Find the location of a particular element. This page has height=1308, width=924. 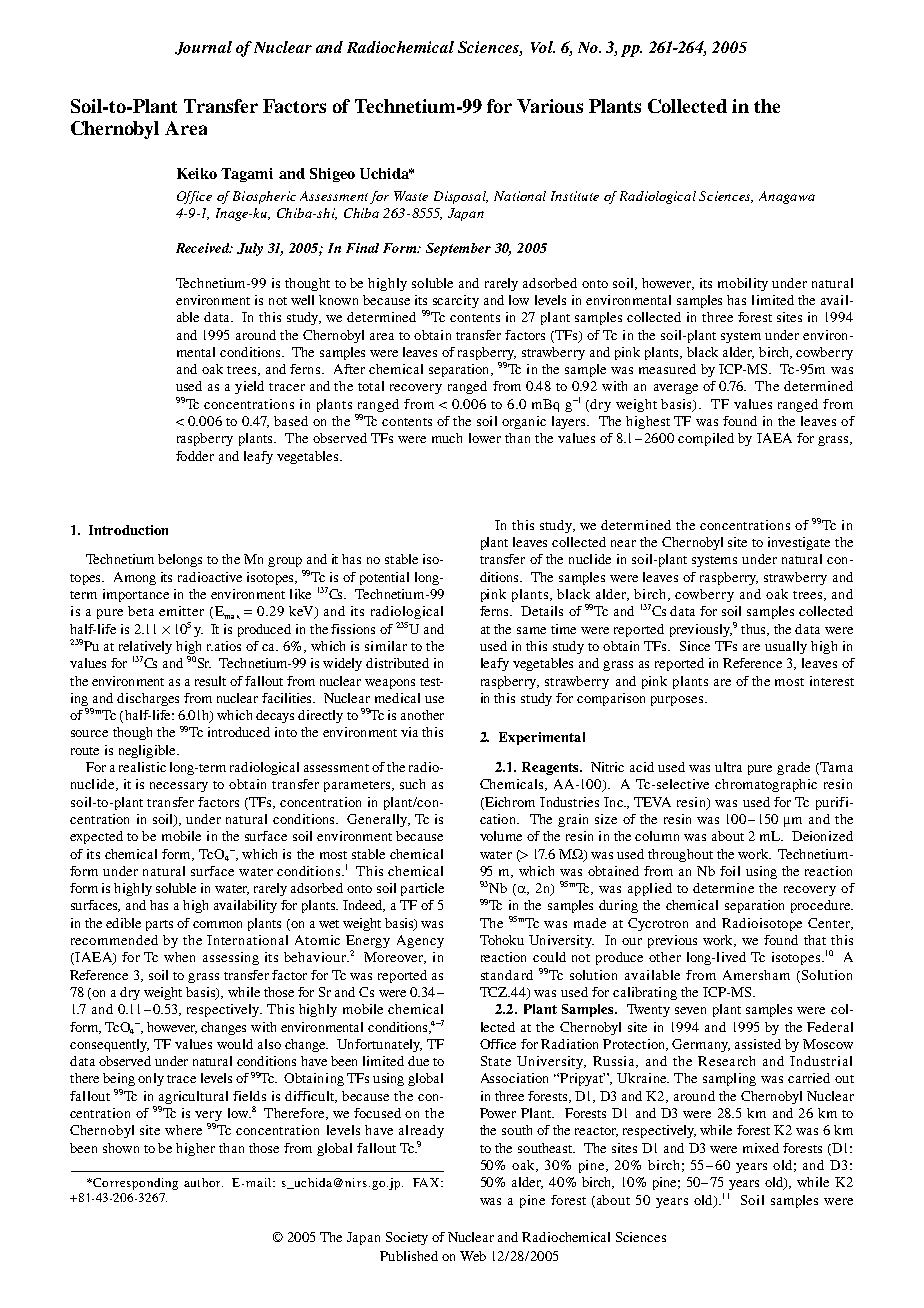

Various is located at coordinates (550, 106).
